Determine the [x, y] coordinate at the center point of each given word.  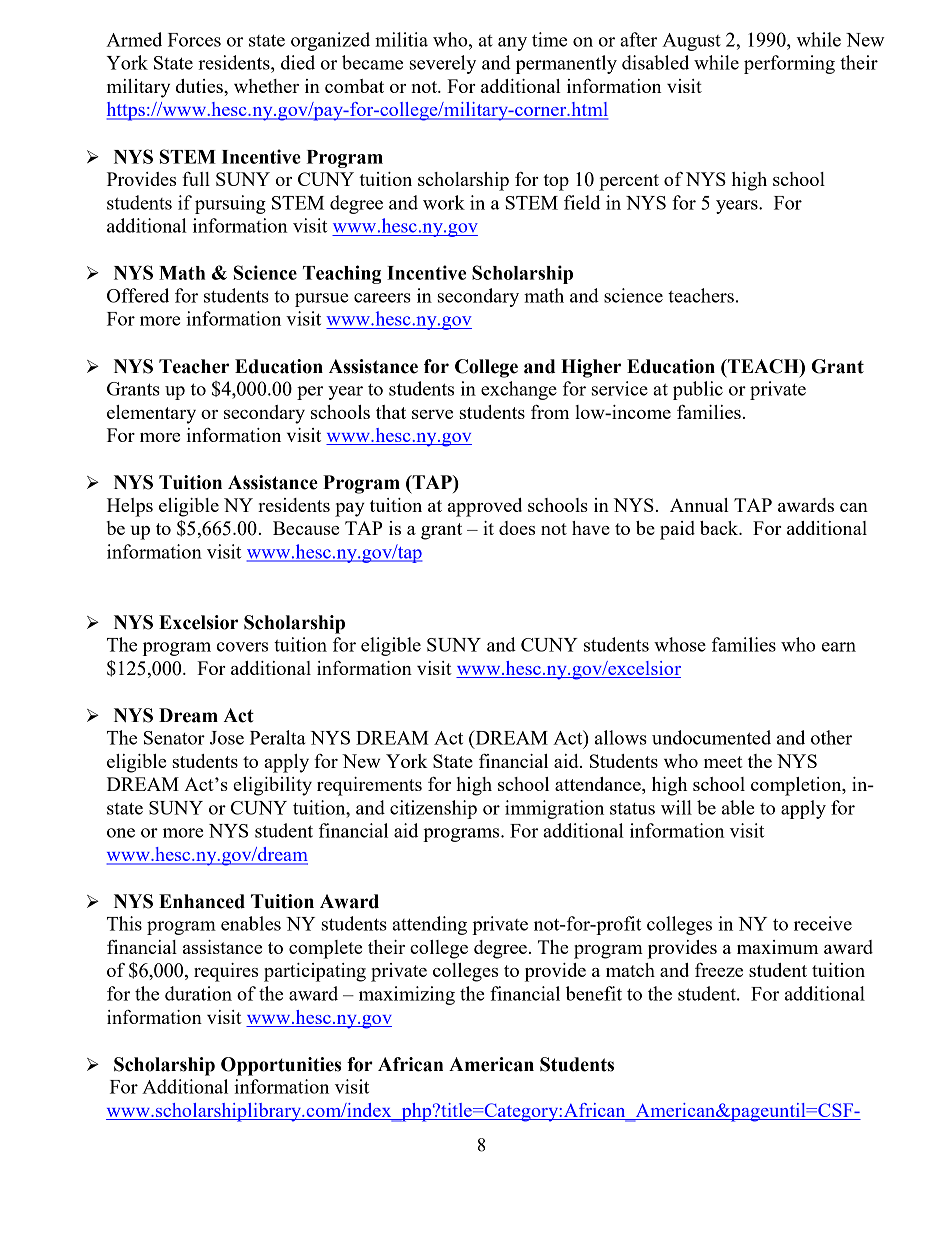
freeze [719, 970]
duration [198, 993]
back [720, 528]
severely [443, 64]
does [517, 528]
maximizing [407, 995]
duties [200, 86]
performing [789, 64]
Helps [130, 507]
